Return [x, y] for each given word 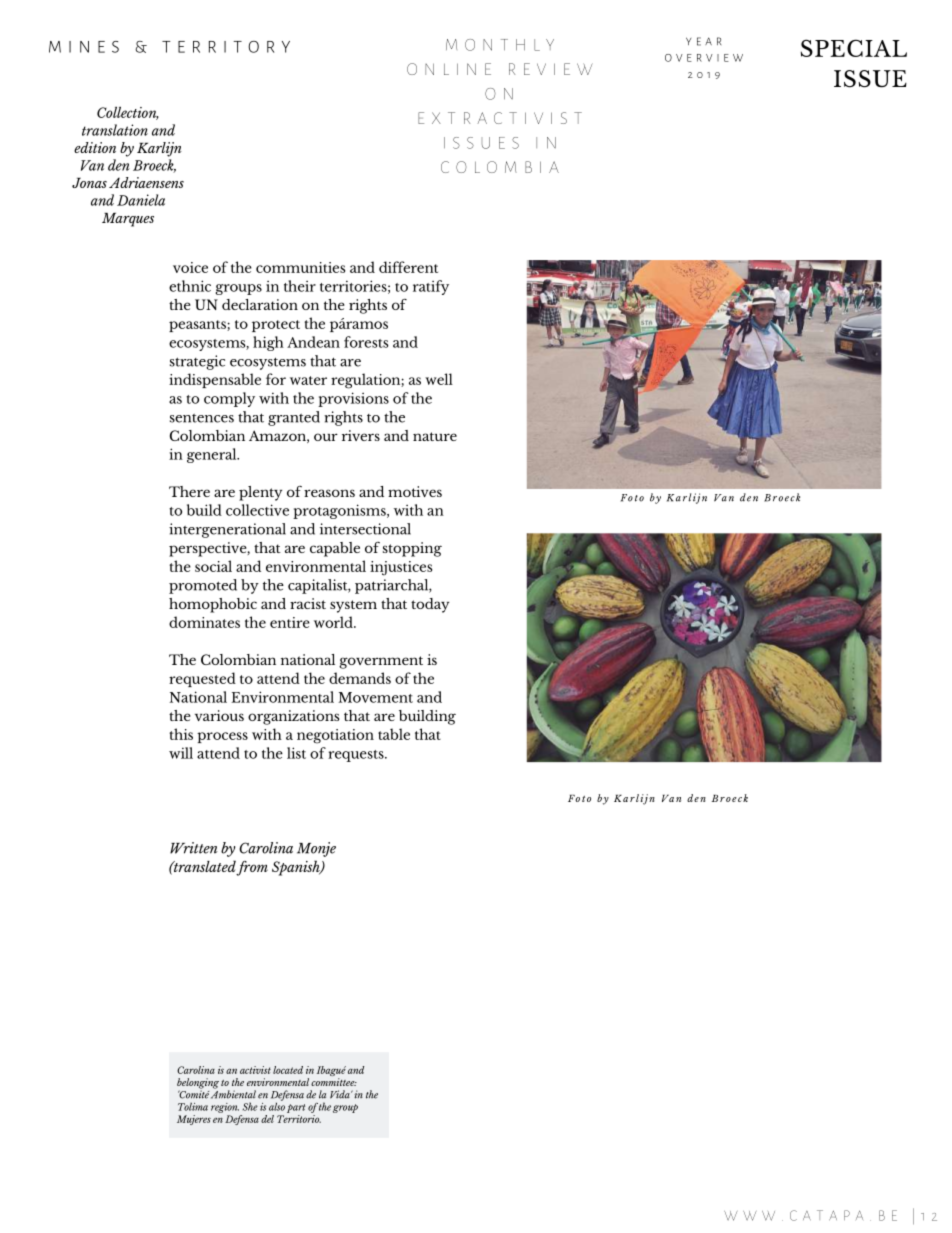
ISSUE [870, 79]
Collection [128, 113]
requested [202, 679]
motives [415, 491]
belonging [198, 1084]
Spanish [297, 868]
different [408, 267]
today [430, 605]
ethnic [190, 286]
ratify [431, 287]
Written [194, 848]
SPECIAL [854, 48]
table [394, 734]
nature [435, 436]
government [381, 662]
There [189, 491]
